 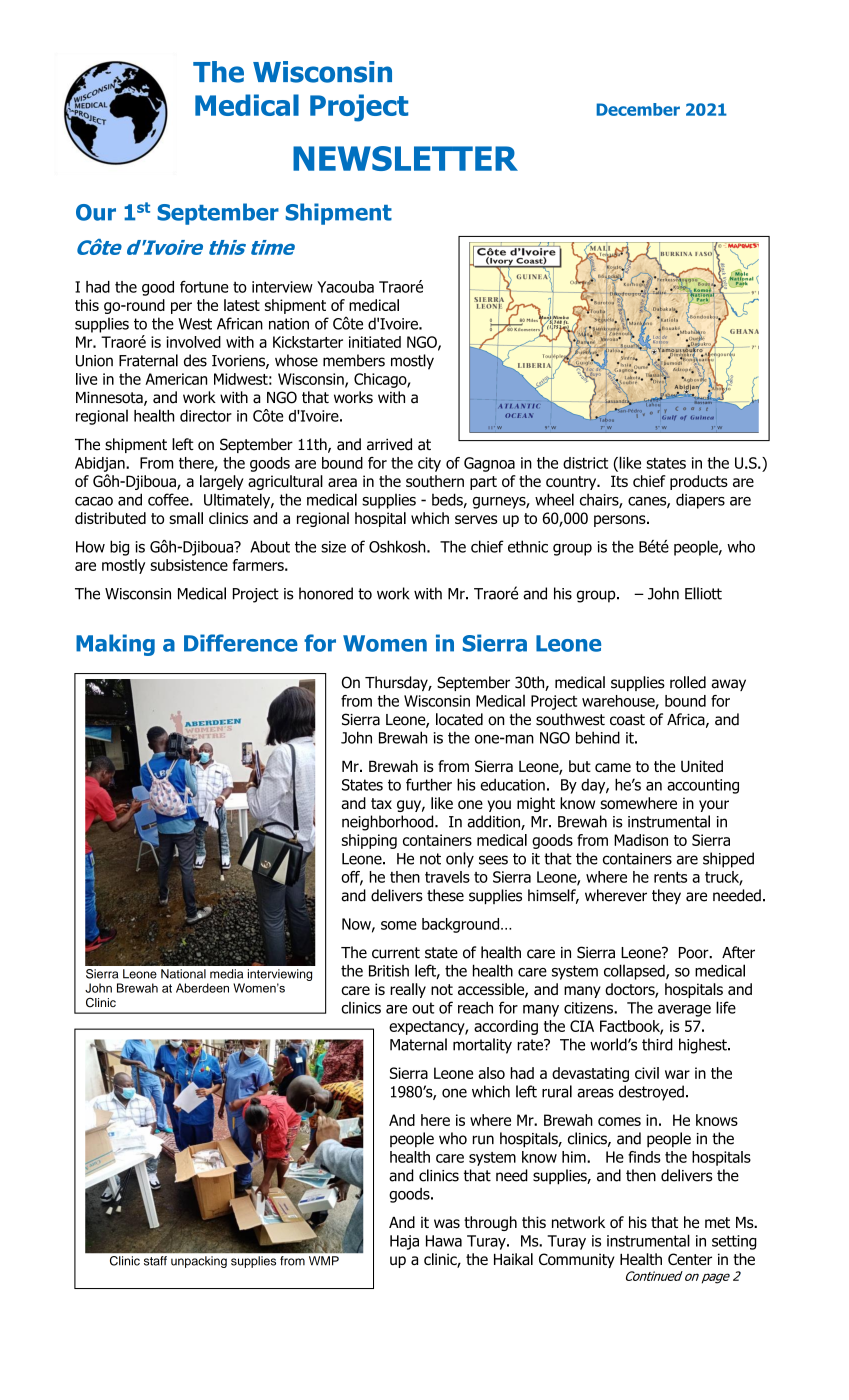 What do you see at coordinates (204, 287) in the image?
I see `fortune` at bounding box center [204, 287].
